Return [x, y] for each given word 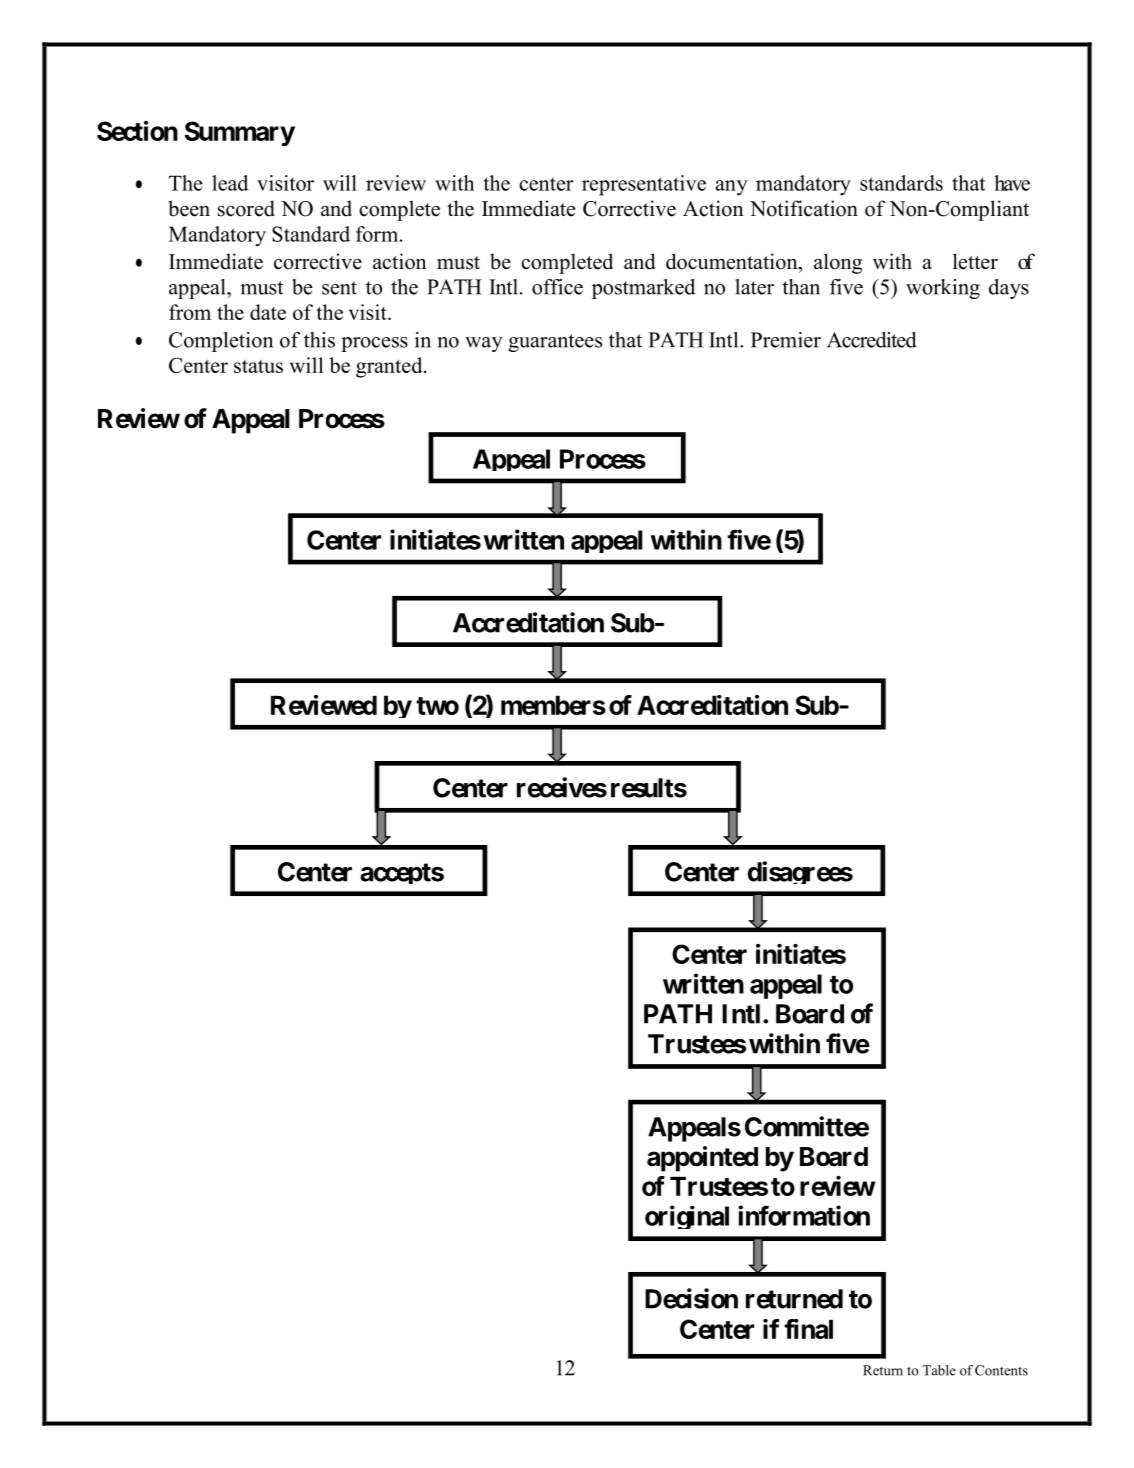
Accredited [872, 340]
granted [390, 367]
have [1012, 183]
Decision [691, 1298]
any [732, 188]
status [258, 366]
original [687, 1217]
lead [230, 183]
